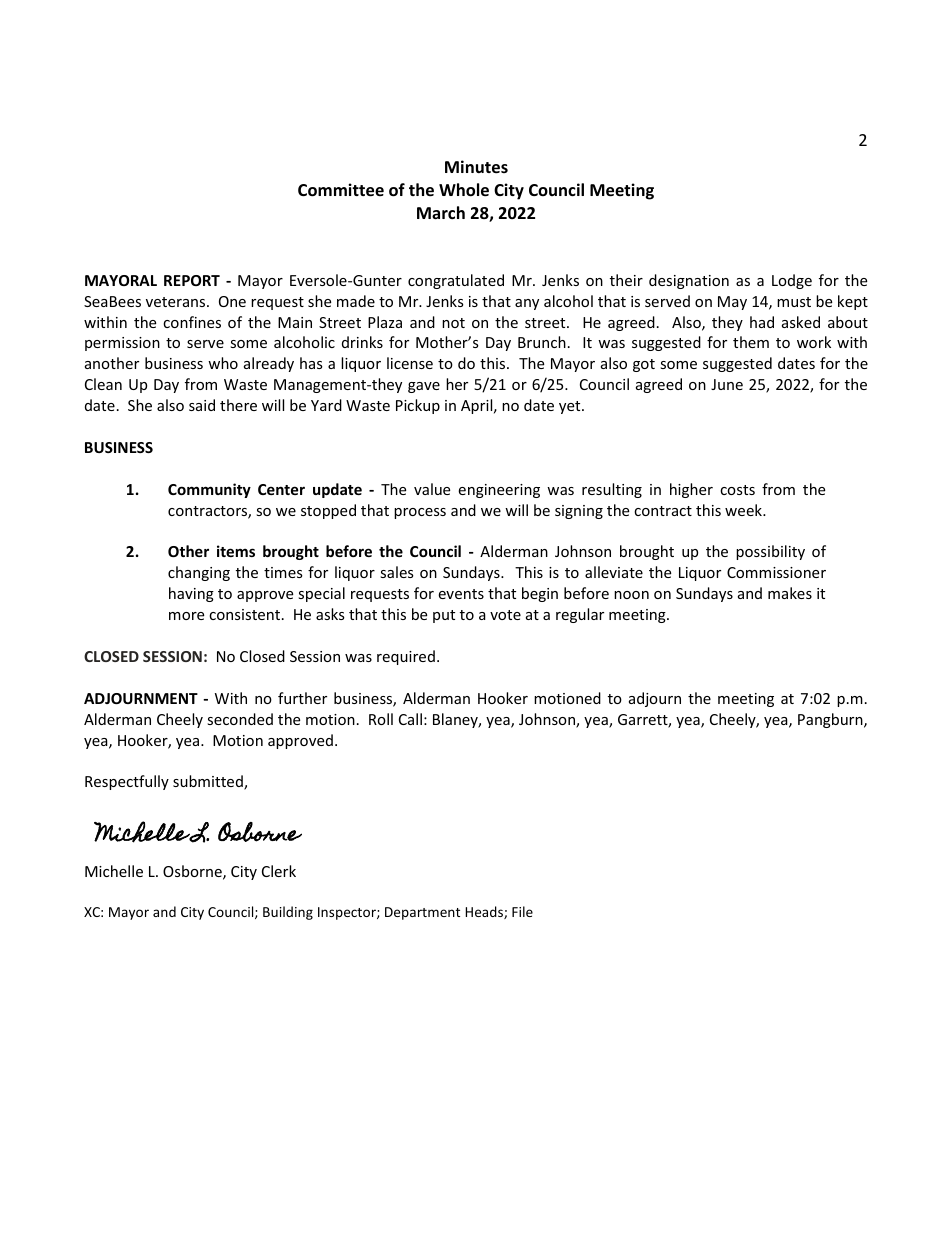 The height and width of the image is (1233, 952). Describe the element at coordinates (341, 190) in the image. I see `Committee` at that location.
